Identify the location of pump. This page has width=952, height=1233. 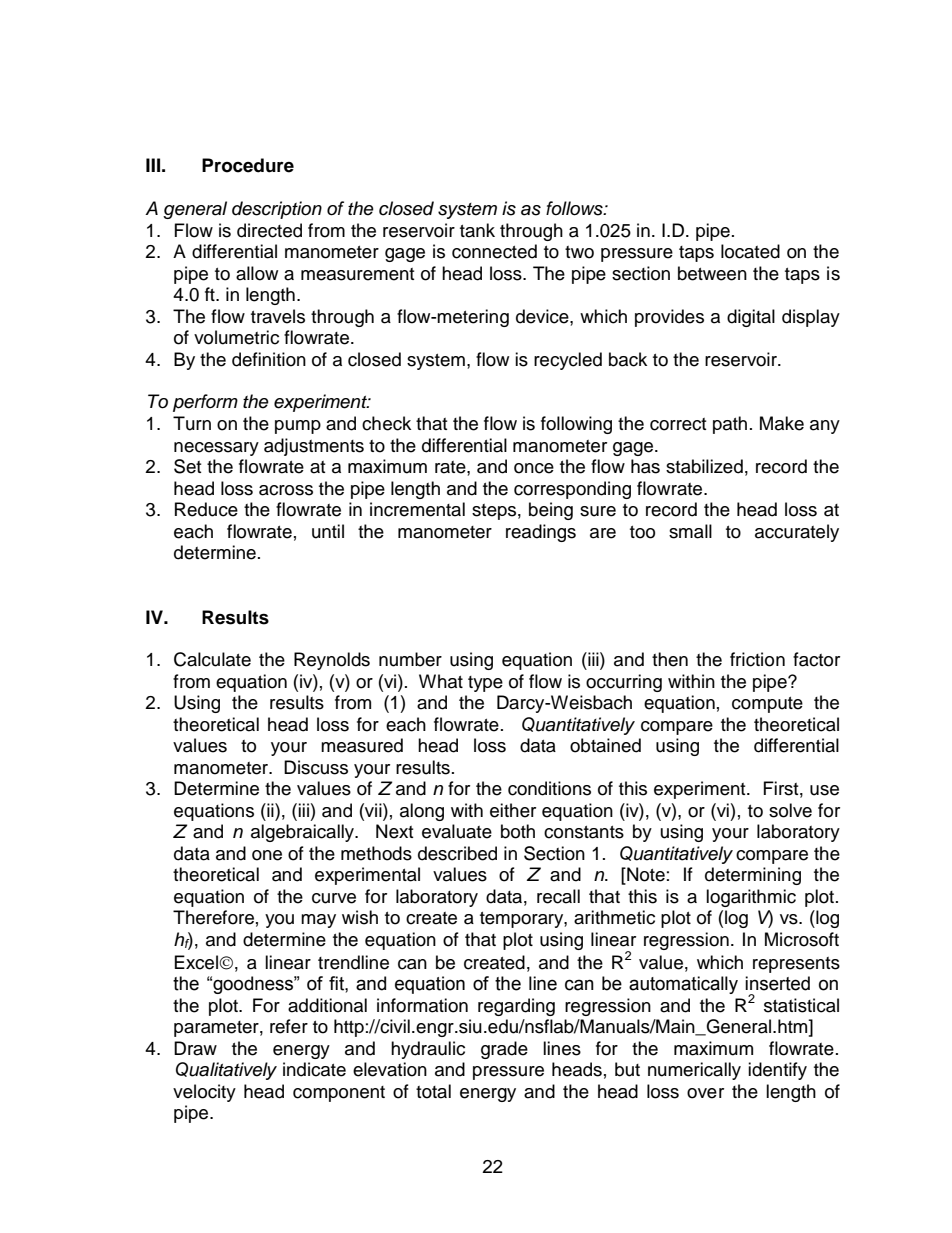
(298, 427).
